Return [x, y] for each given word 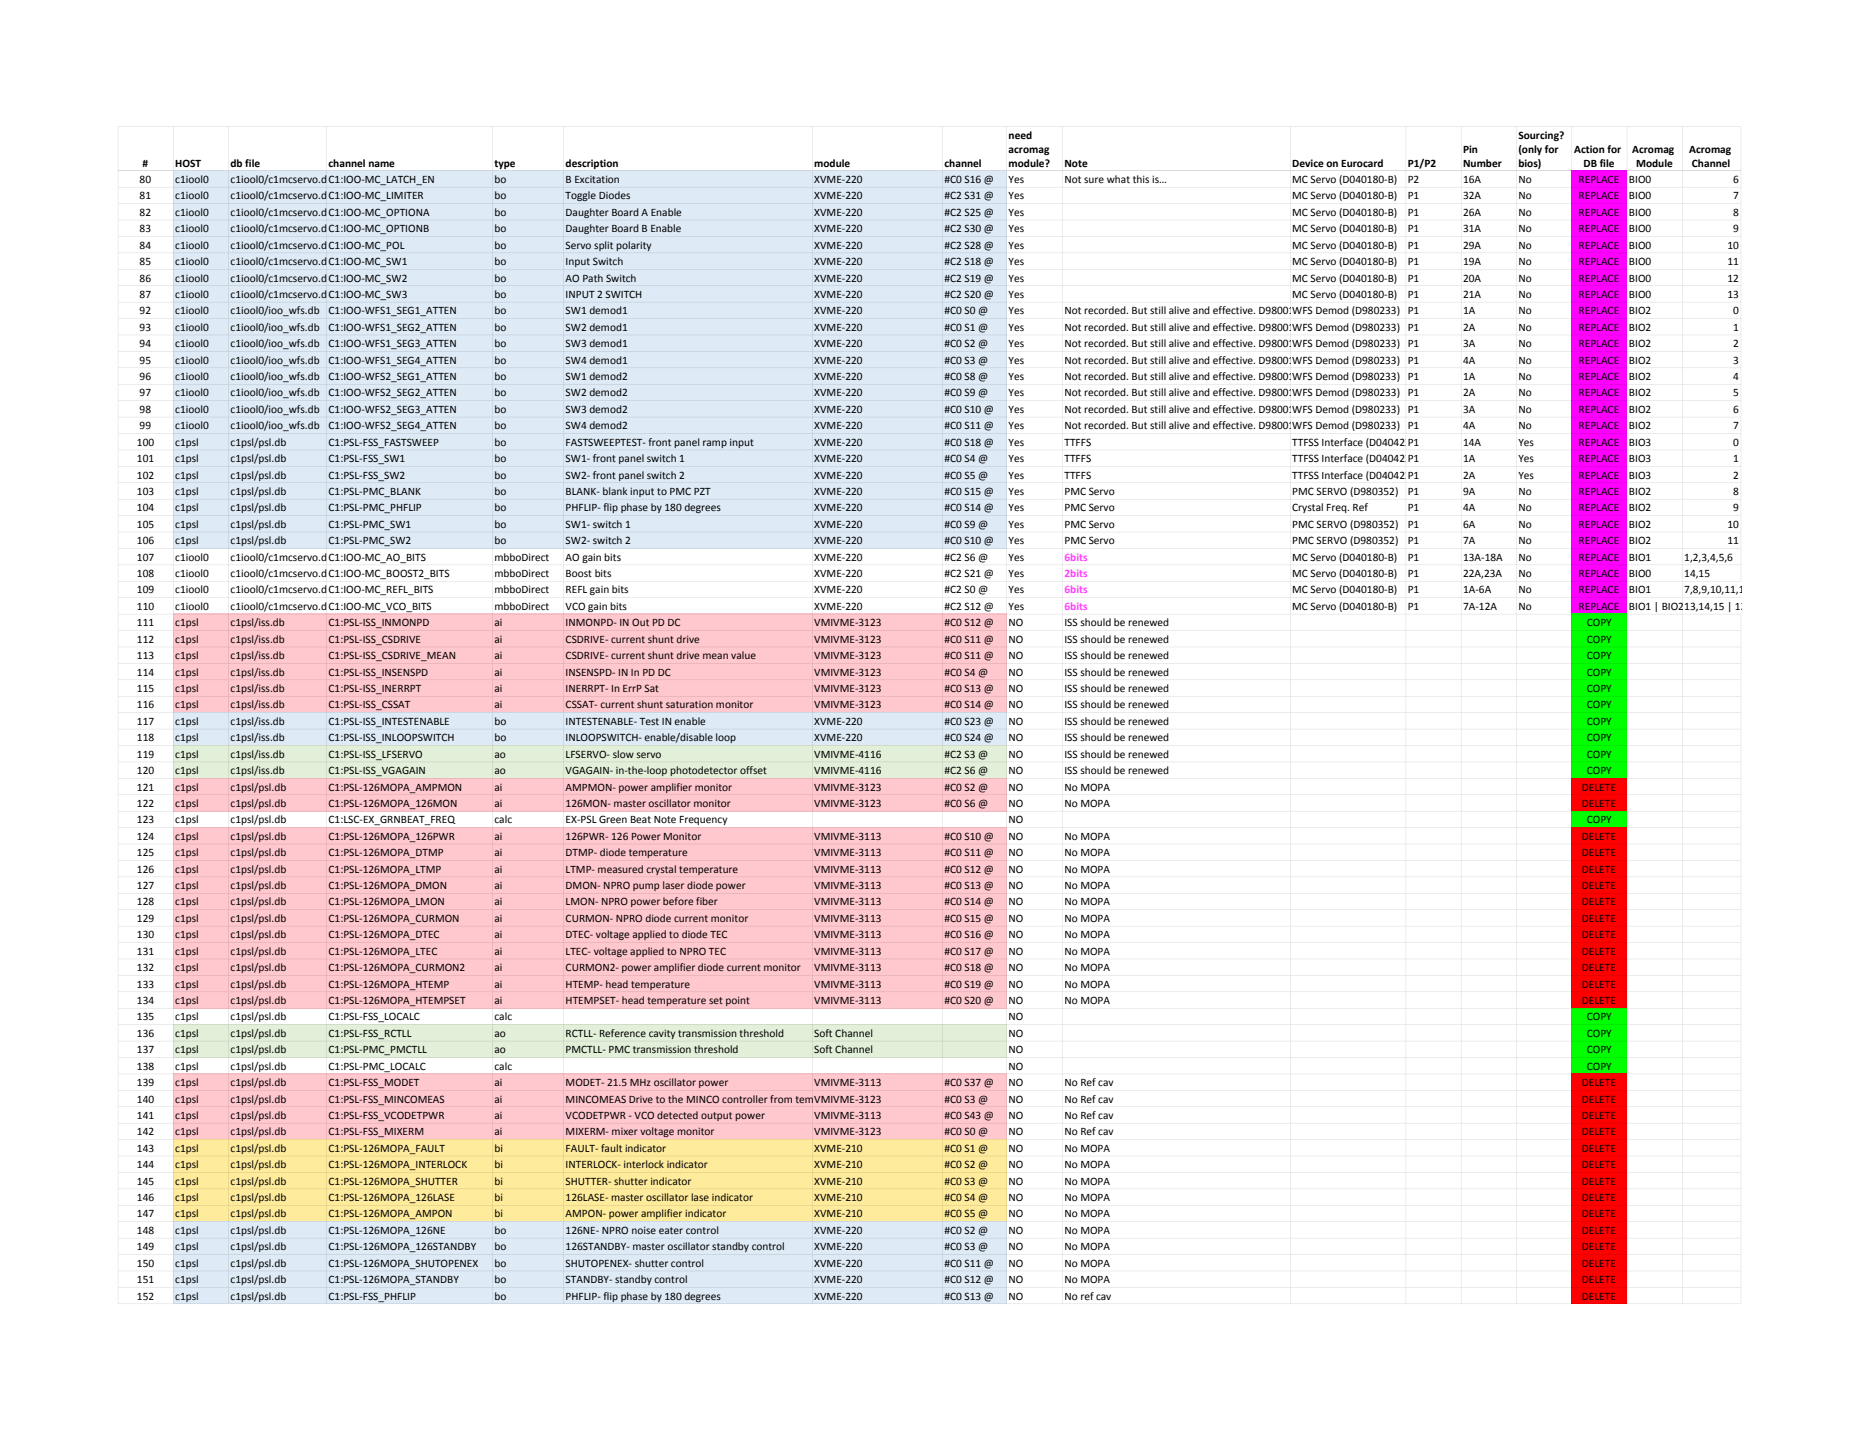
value [743, 655]
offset [753, 770]
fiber [706, 901]
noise [644, 1230]
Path [593, 278]
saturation [689, 704]
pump [646, 887]
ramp [715, 444]
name [382, 164]
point [738, 1001]
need [1020, 135]
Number [1482, 163]
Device [1308, 163]
